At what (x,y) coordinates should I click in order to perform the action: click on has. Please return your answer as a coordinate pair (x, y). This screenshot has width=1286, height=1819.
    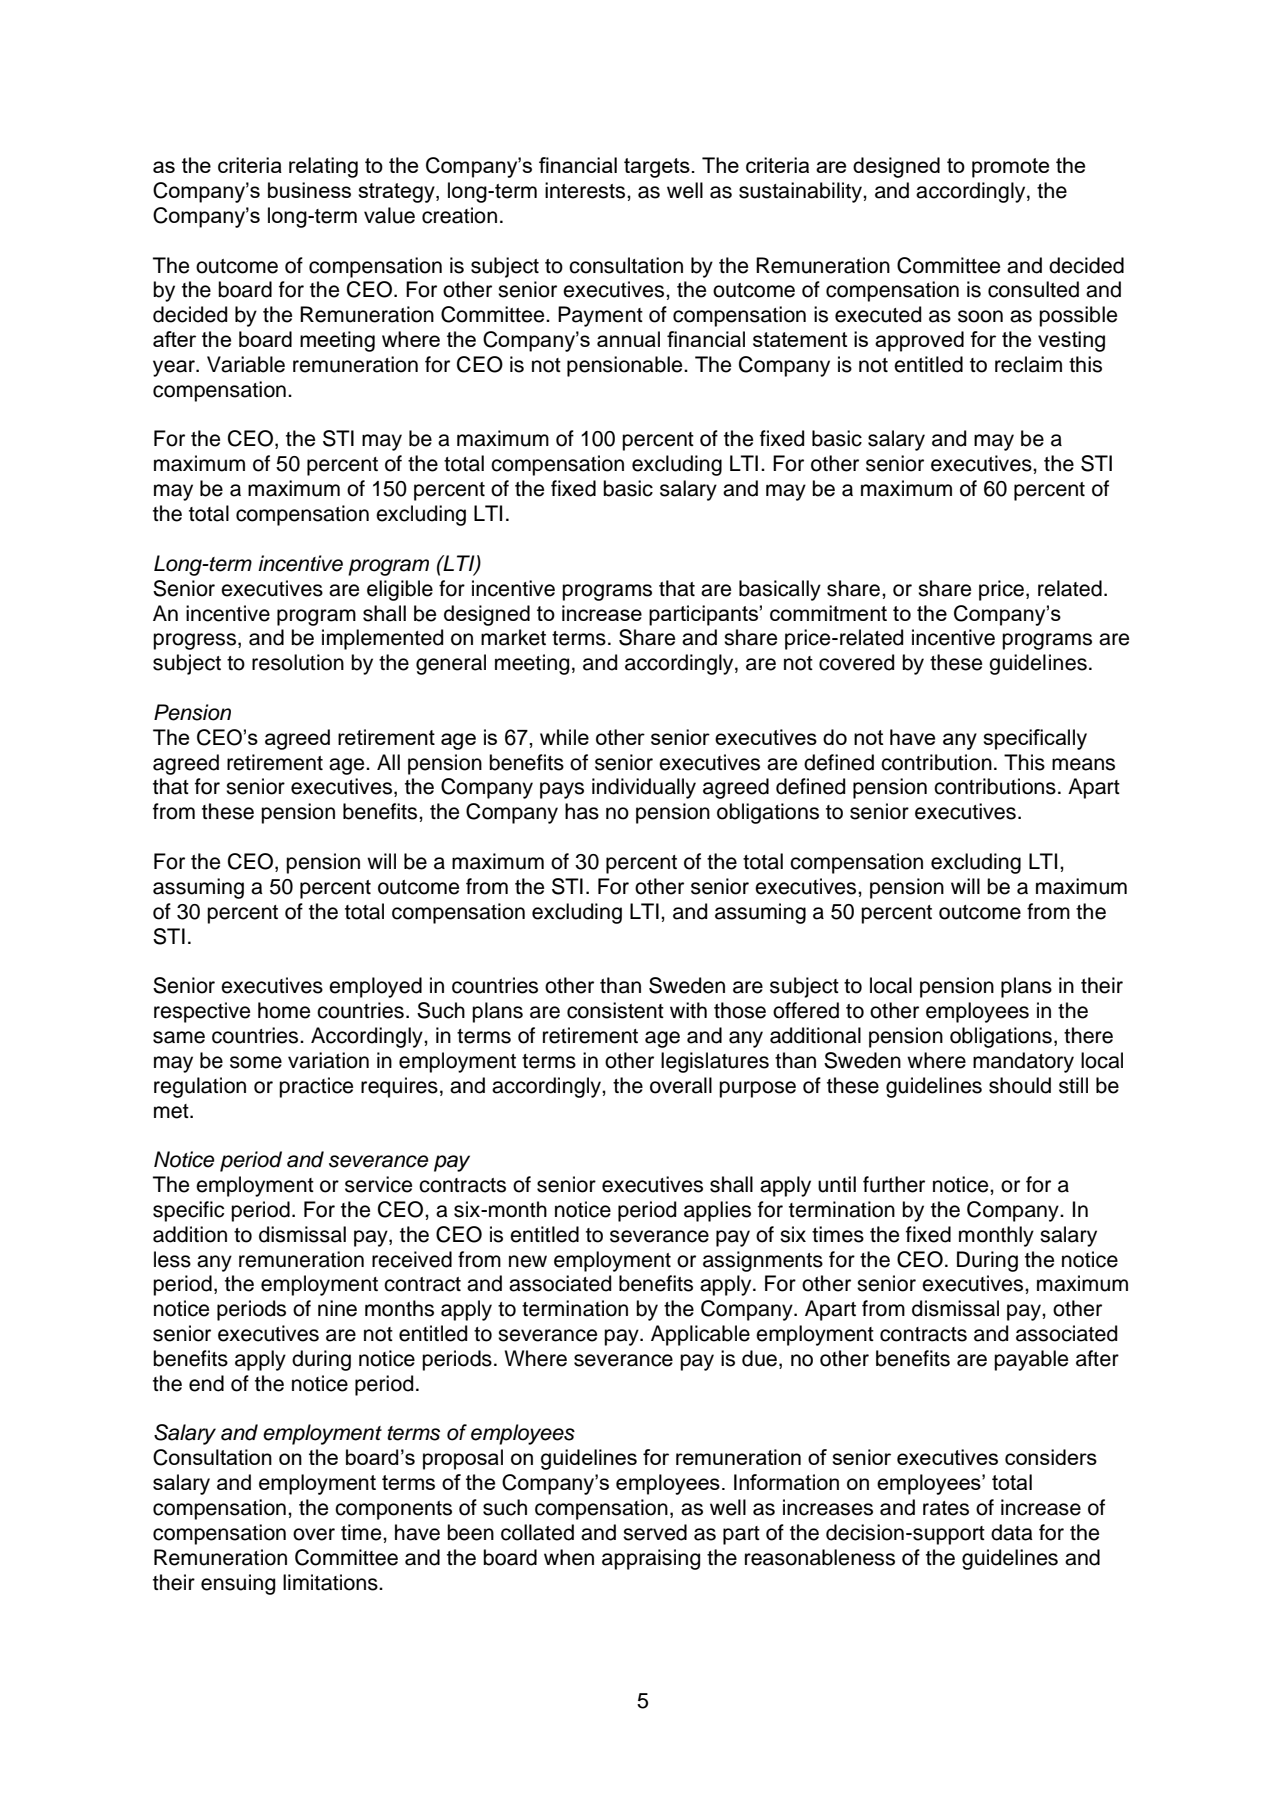
    Looking at the image, I should click on (582, 811).
